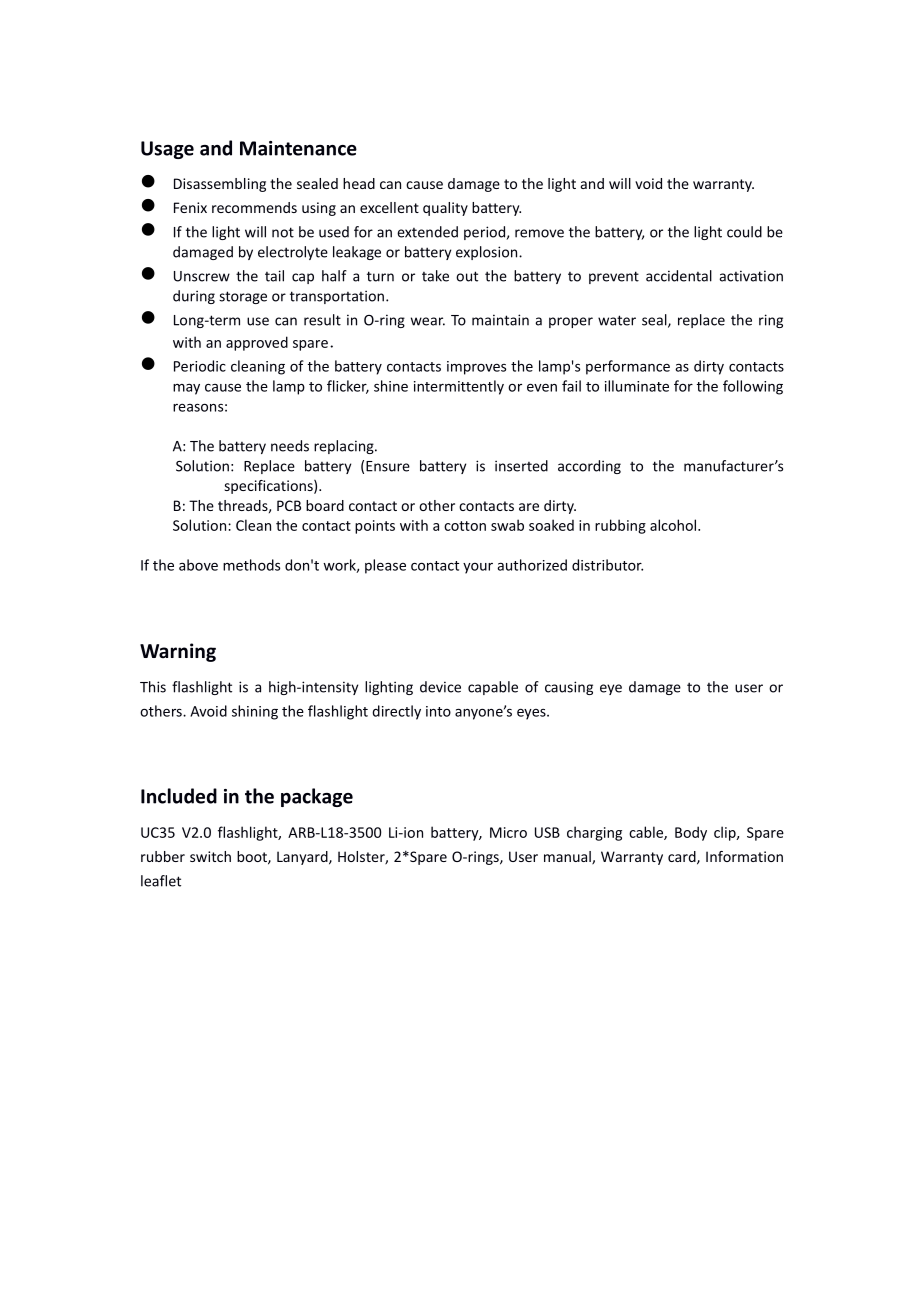 The width and height of the image is (924, 1308). I want to click on Micro, so click(508, 832).
